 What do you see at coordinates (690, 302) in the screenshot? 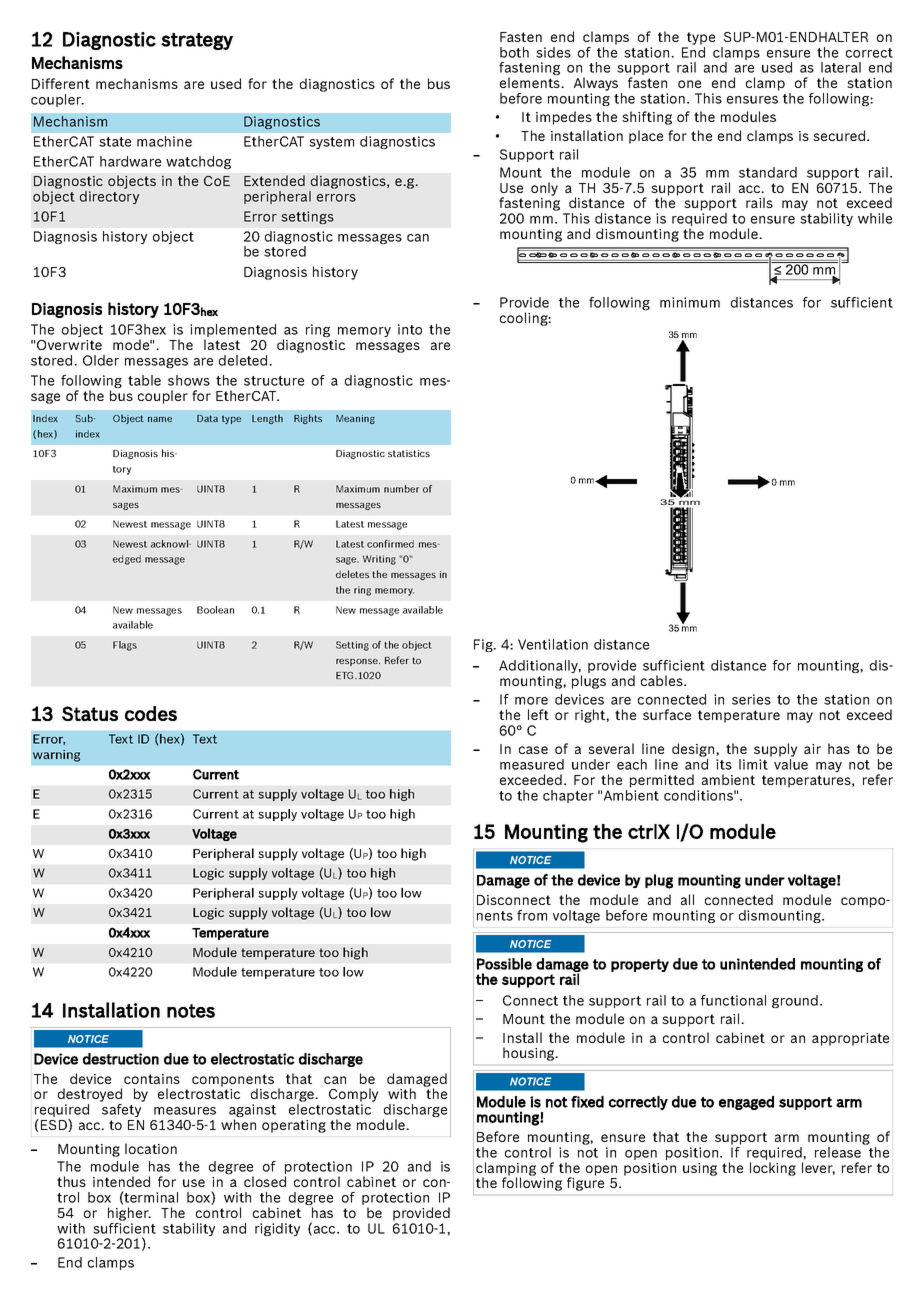
I see `minimum` at bounding box center [690, 302].
